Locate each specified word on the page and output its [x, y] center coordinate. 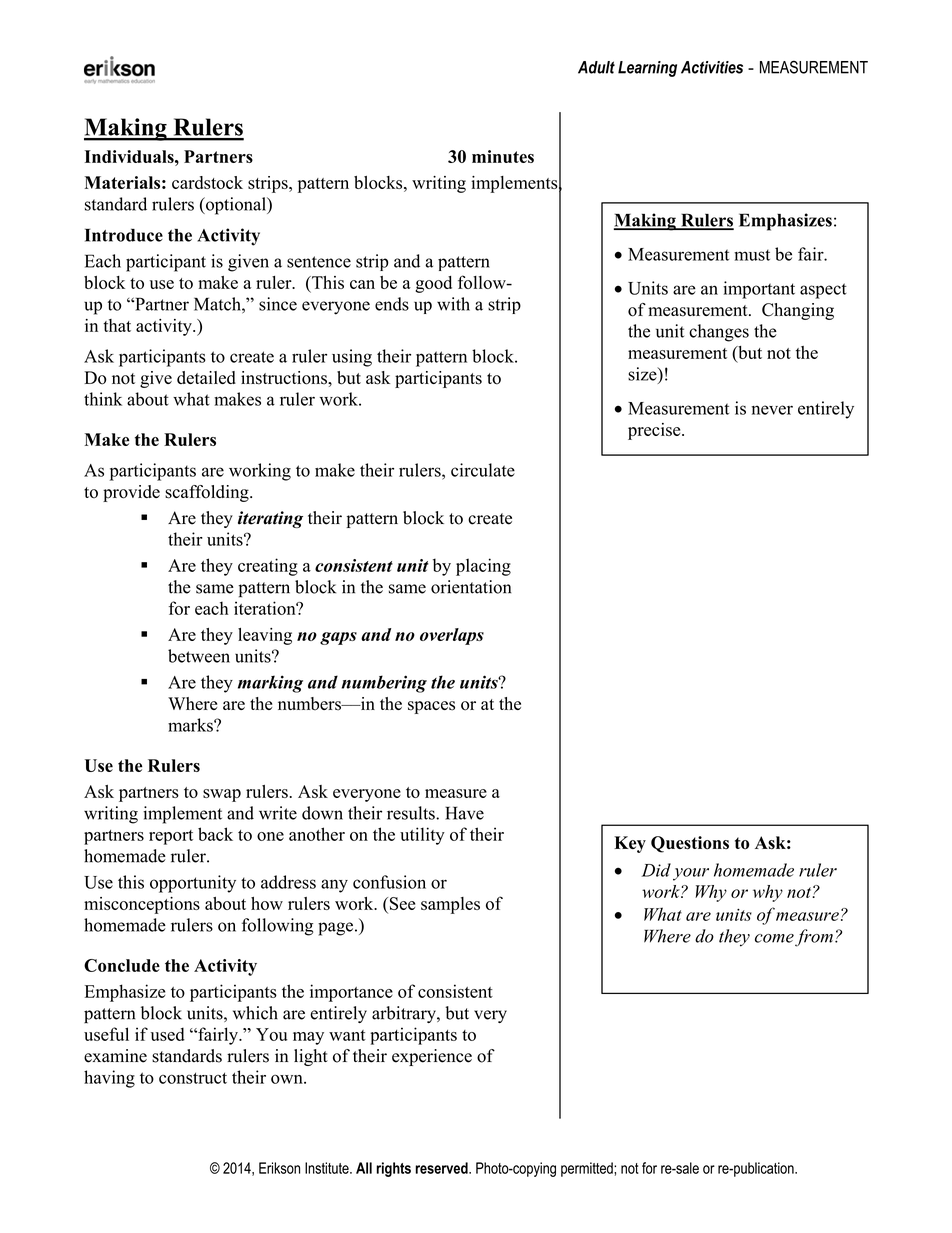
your [691, 874]
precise [655, 431]
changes [719, 333]
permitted [588, 1169]
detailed [206, 377]
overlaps [452, 636]
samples [450, 905]
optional [236, 206]
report [171, 837]
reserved [442, 1168]
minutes [503, 156]
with [453, 304]
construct [193, 1078]
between [199, 656]
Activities [712, 67]
